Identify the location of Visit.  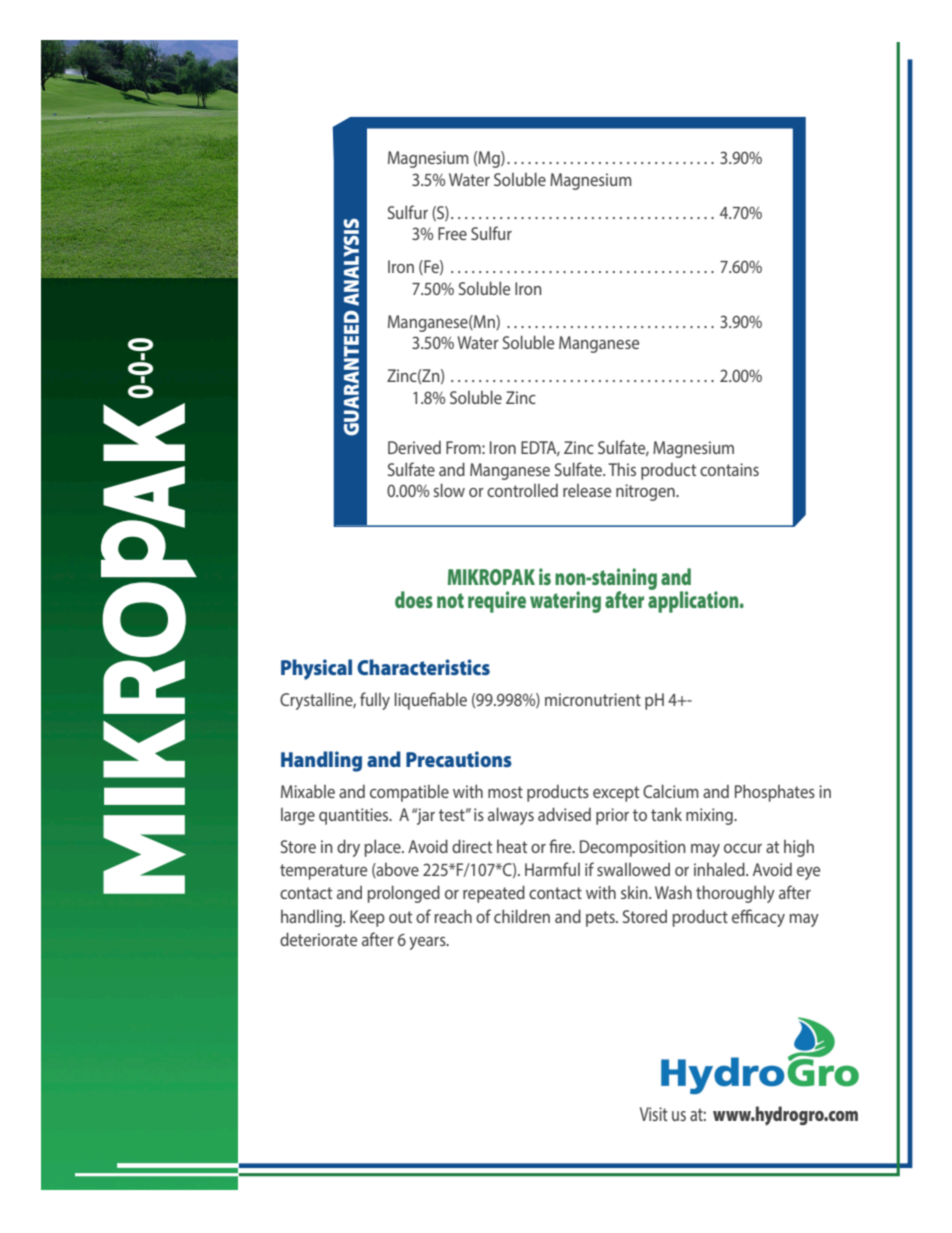
(654, 1114).
